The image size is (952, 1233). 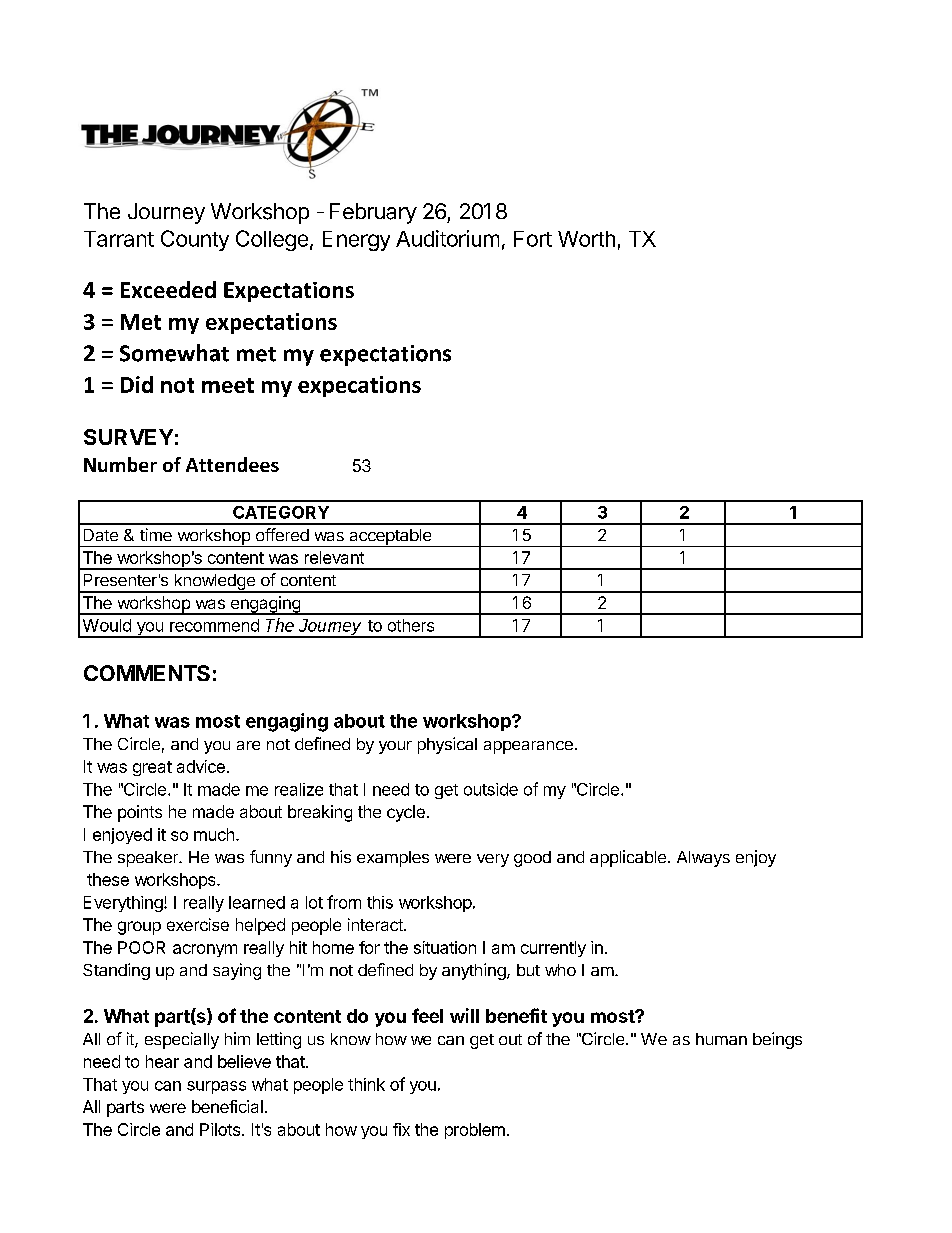 I want to click on Worth, so click(x=586, y=239).
